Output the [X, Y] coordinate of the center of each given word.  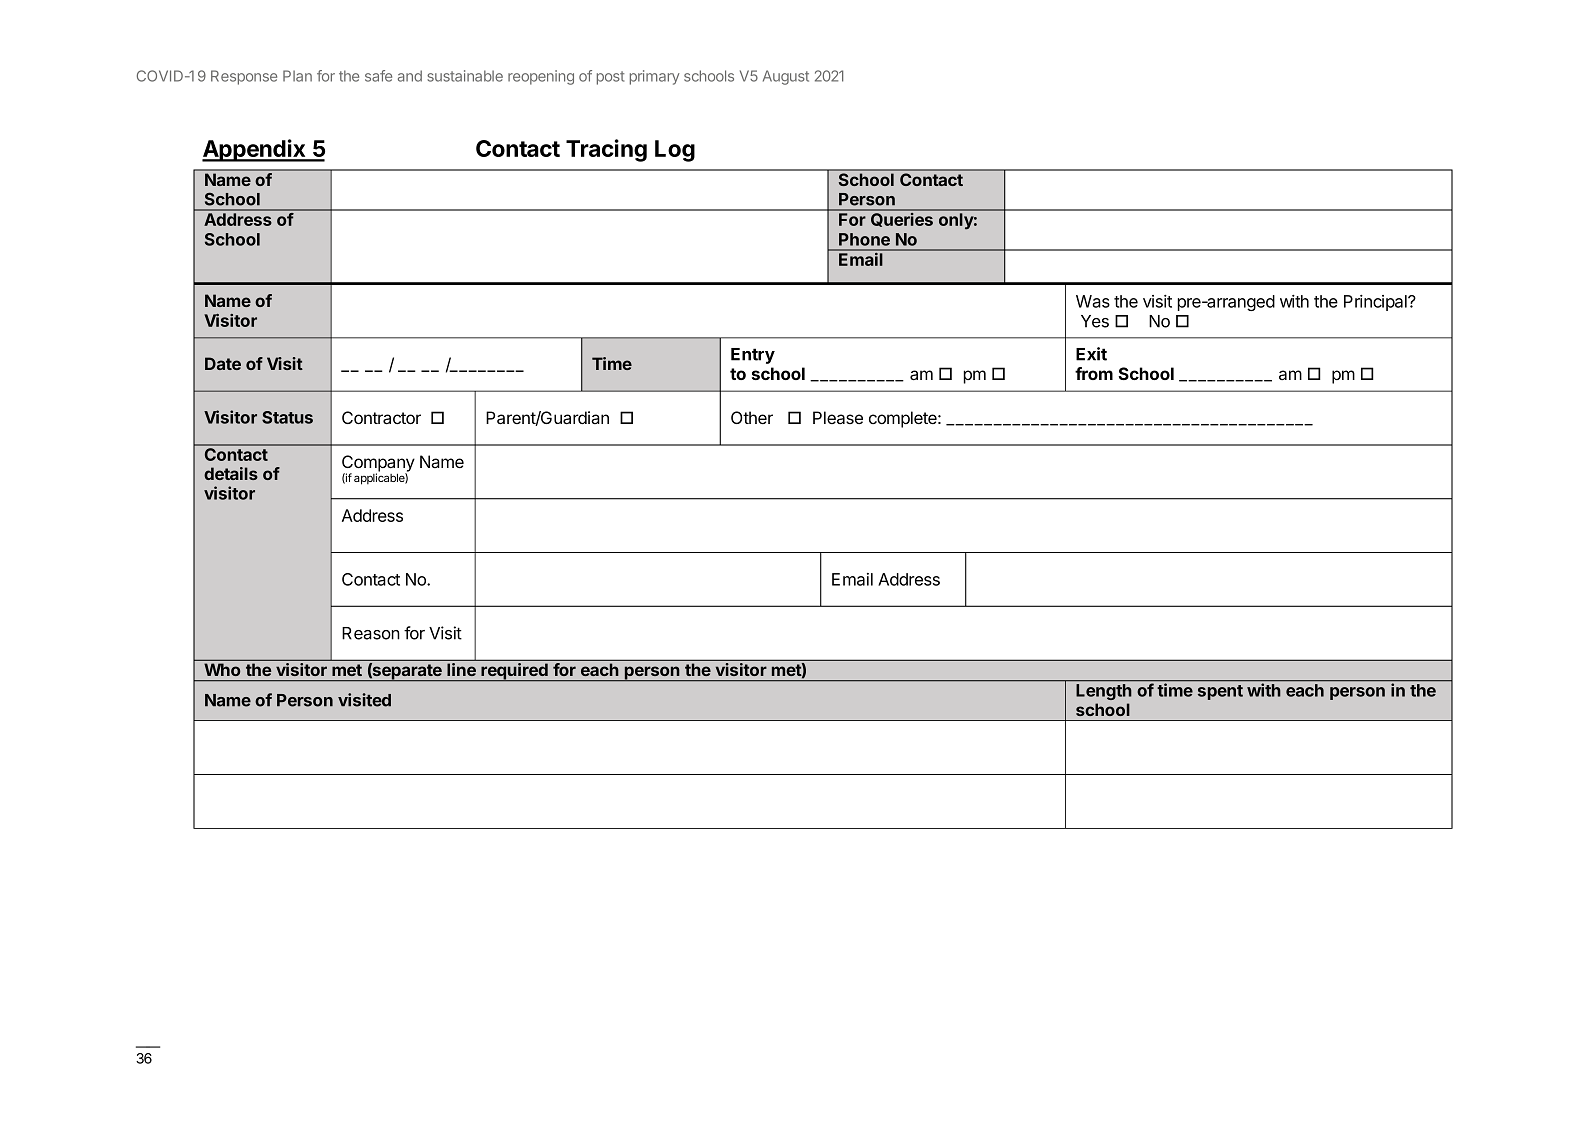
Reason [371, 633]
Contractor [381, 418]
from [1094, 373]
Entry [753, 356]
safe [378, 76]
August [786, 77]
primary [655, 77]
